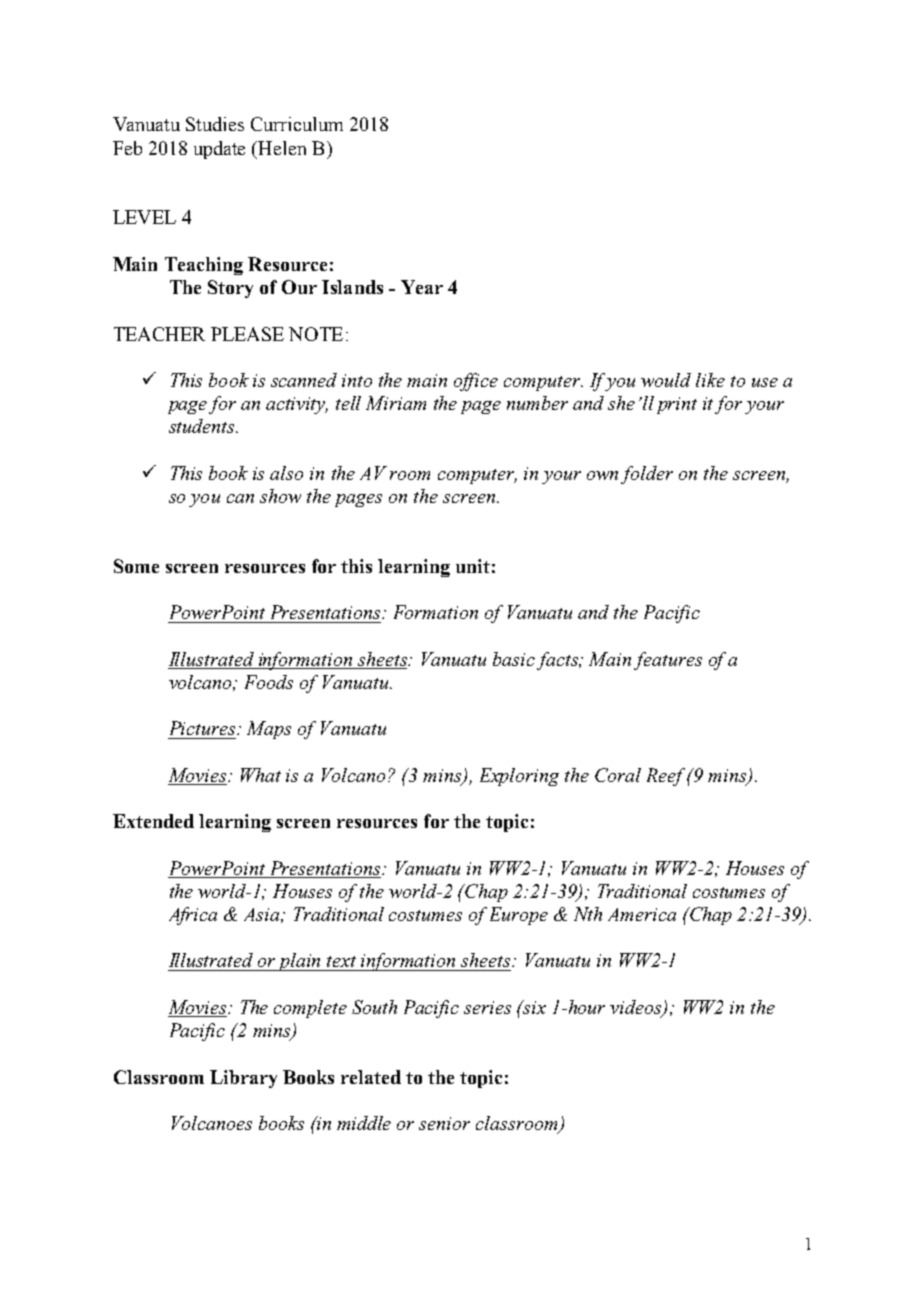 Image resolution: width=924 pixels, height=1308 pixels. What do you see at coordinates (243, 1079) in the screenshot?
I see `Library` at bounding box center [243, 1079].
